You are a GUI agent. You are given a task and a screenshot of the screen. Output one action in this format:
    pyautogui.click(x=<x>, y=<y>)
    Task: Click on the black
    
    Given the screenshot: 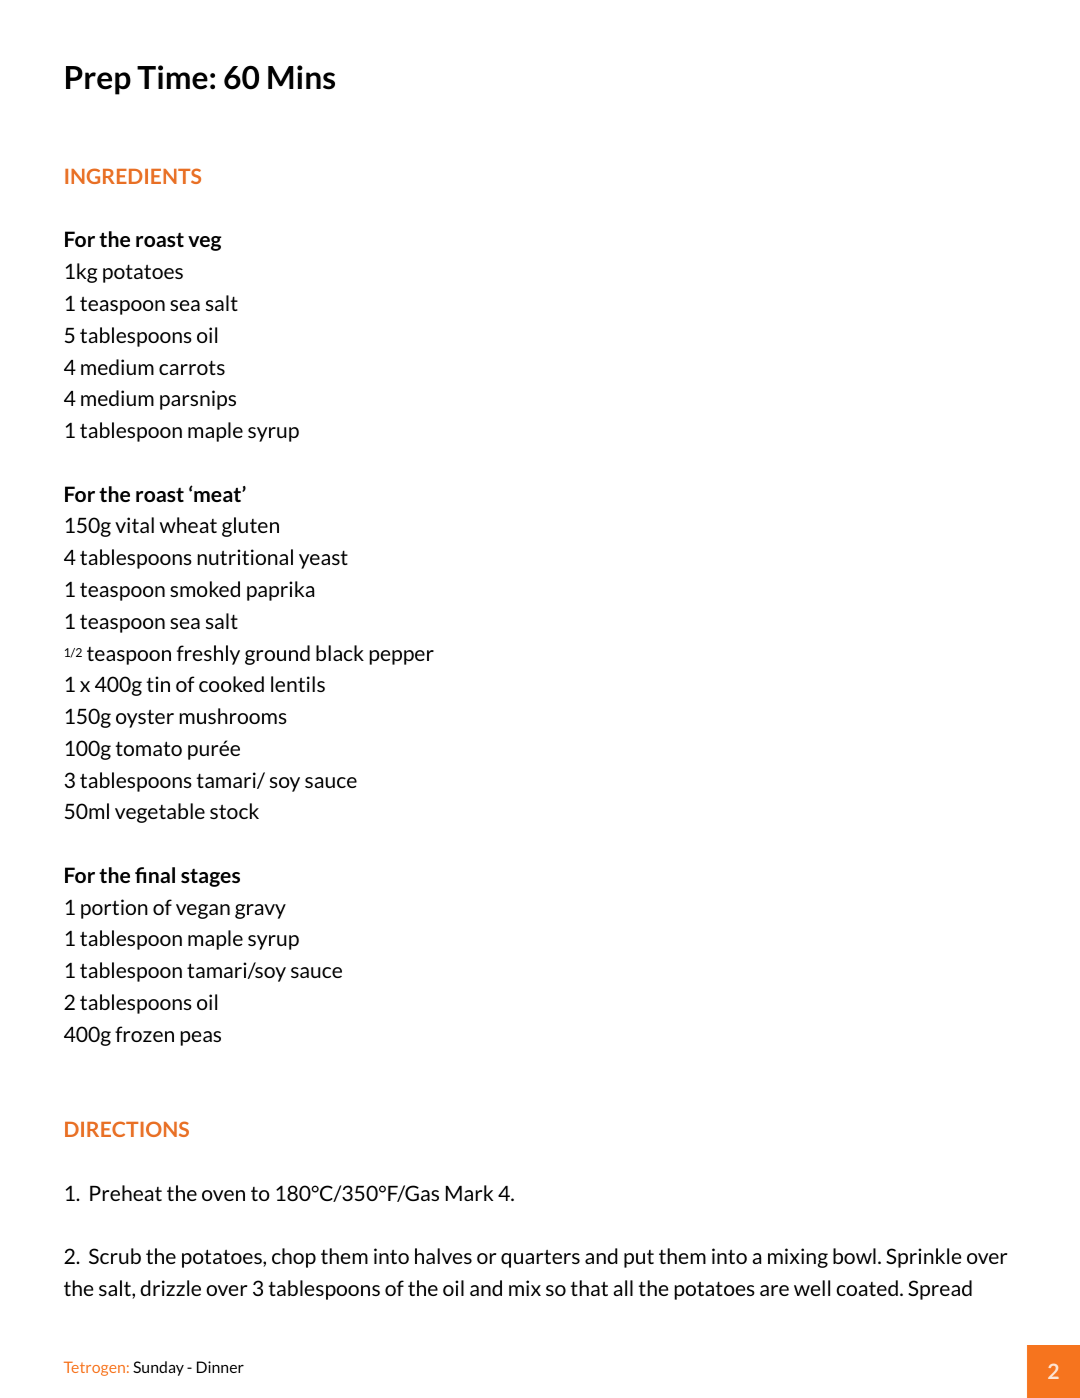 What is the action you would take?
    pyautogui.click(x=340, y=653)
